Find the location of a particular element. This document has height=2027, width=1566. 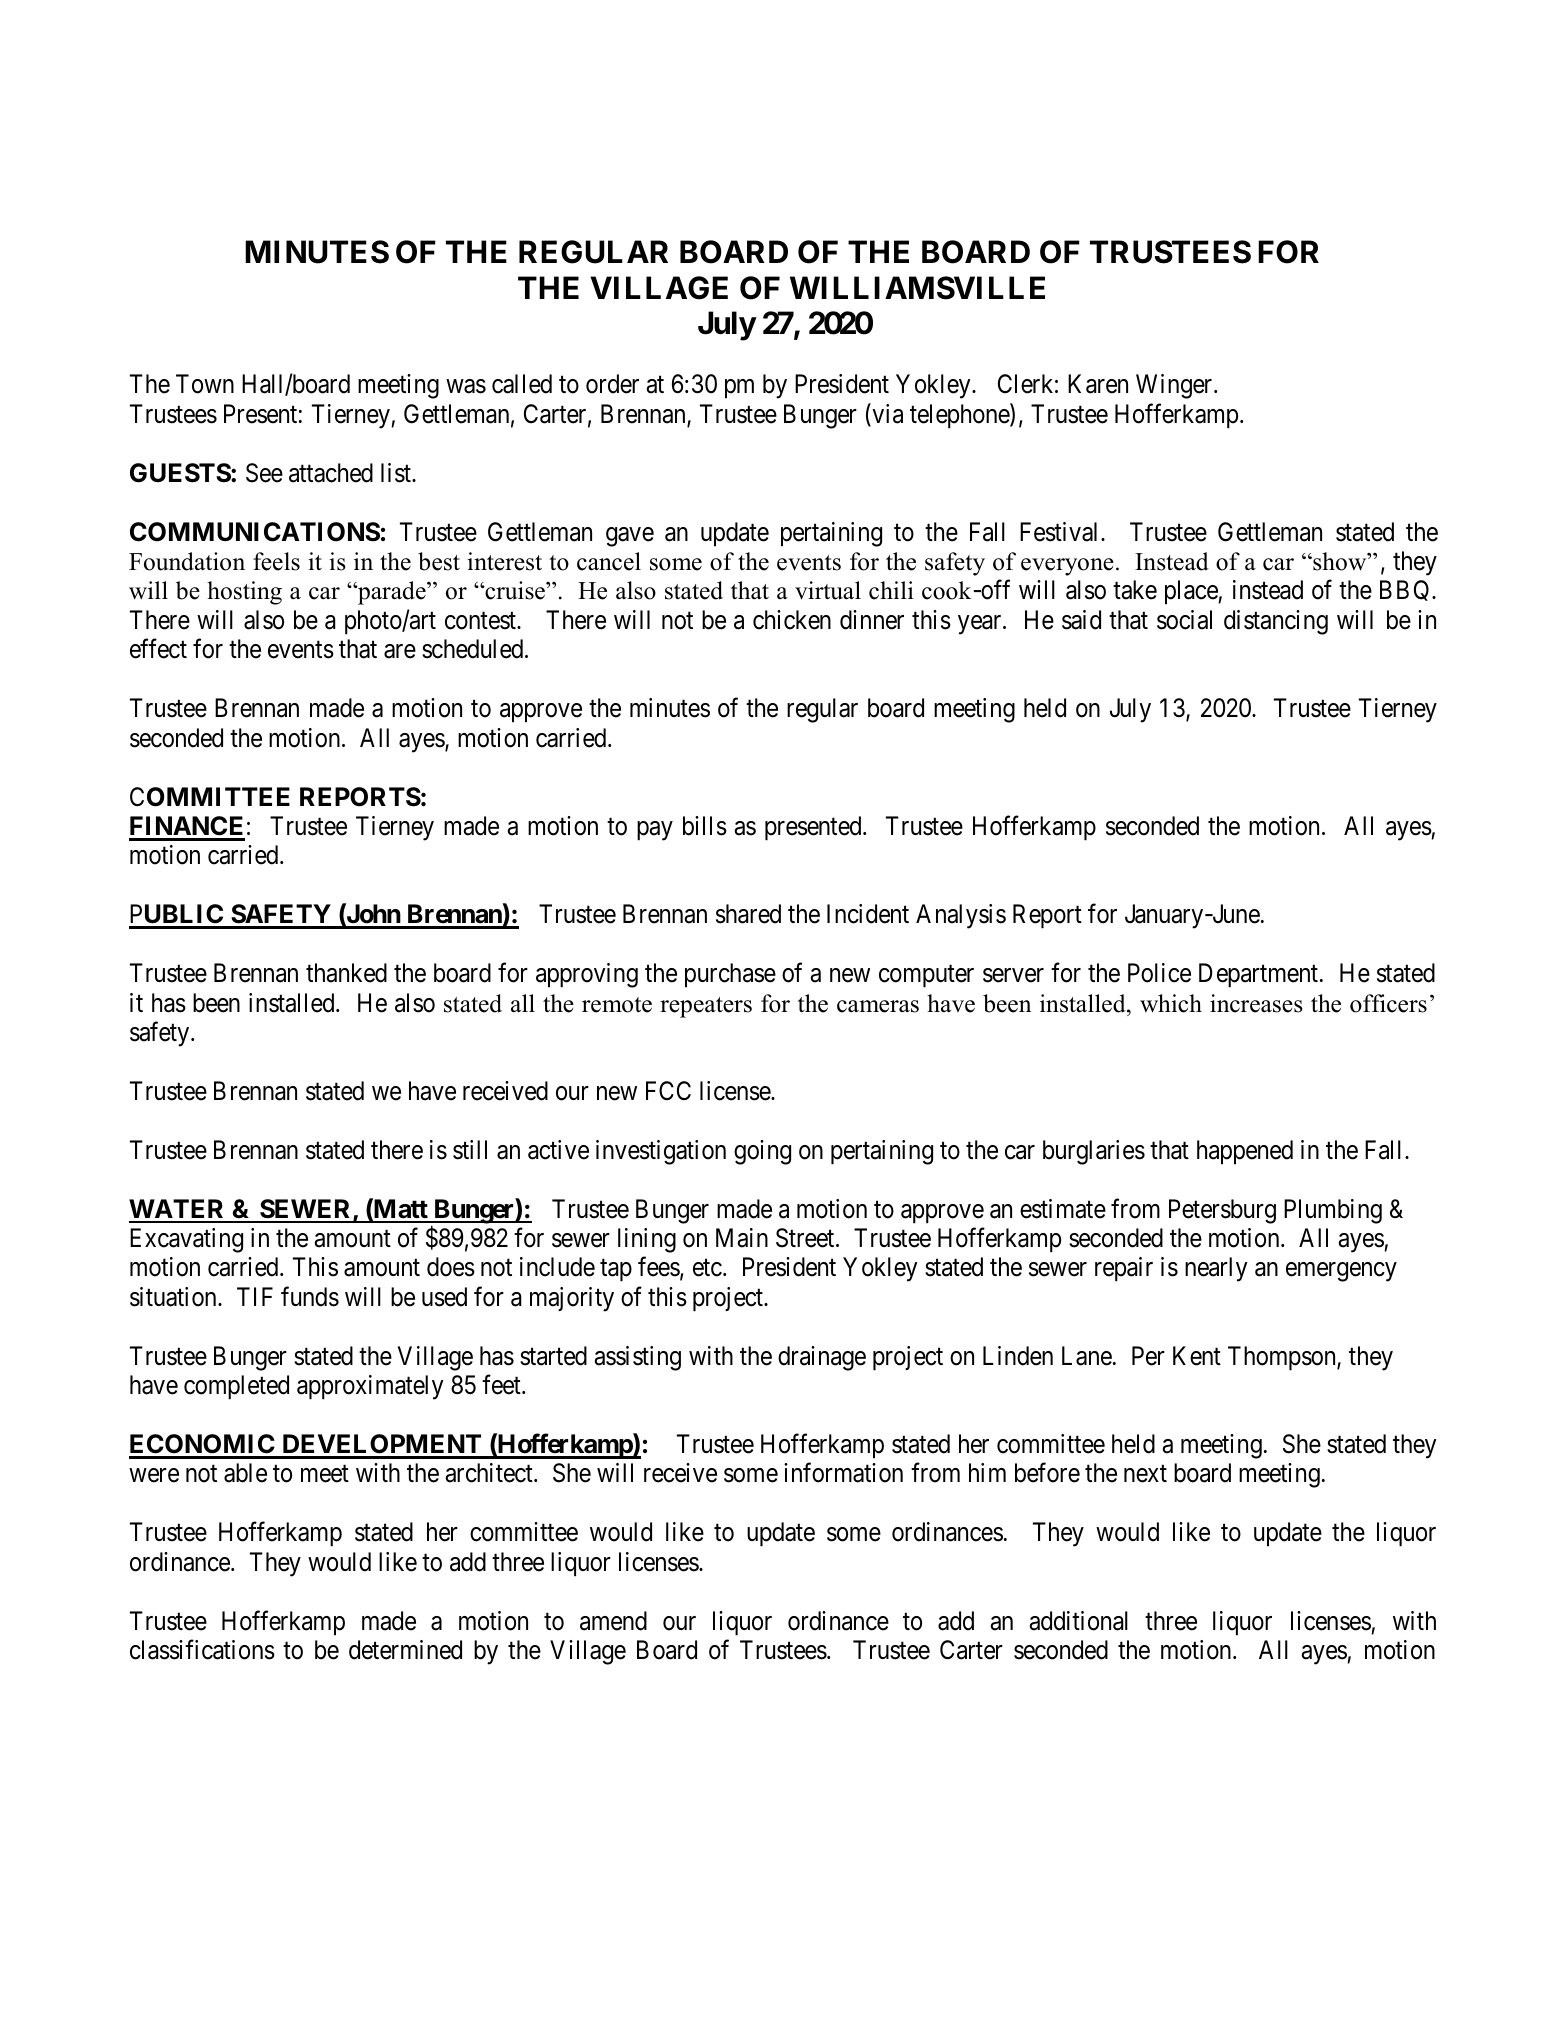

Petersburg is located at coordinates (1222, 1211).
